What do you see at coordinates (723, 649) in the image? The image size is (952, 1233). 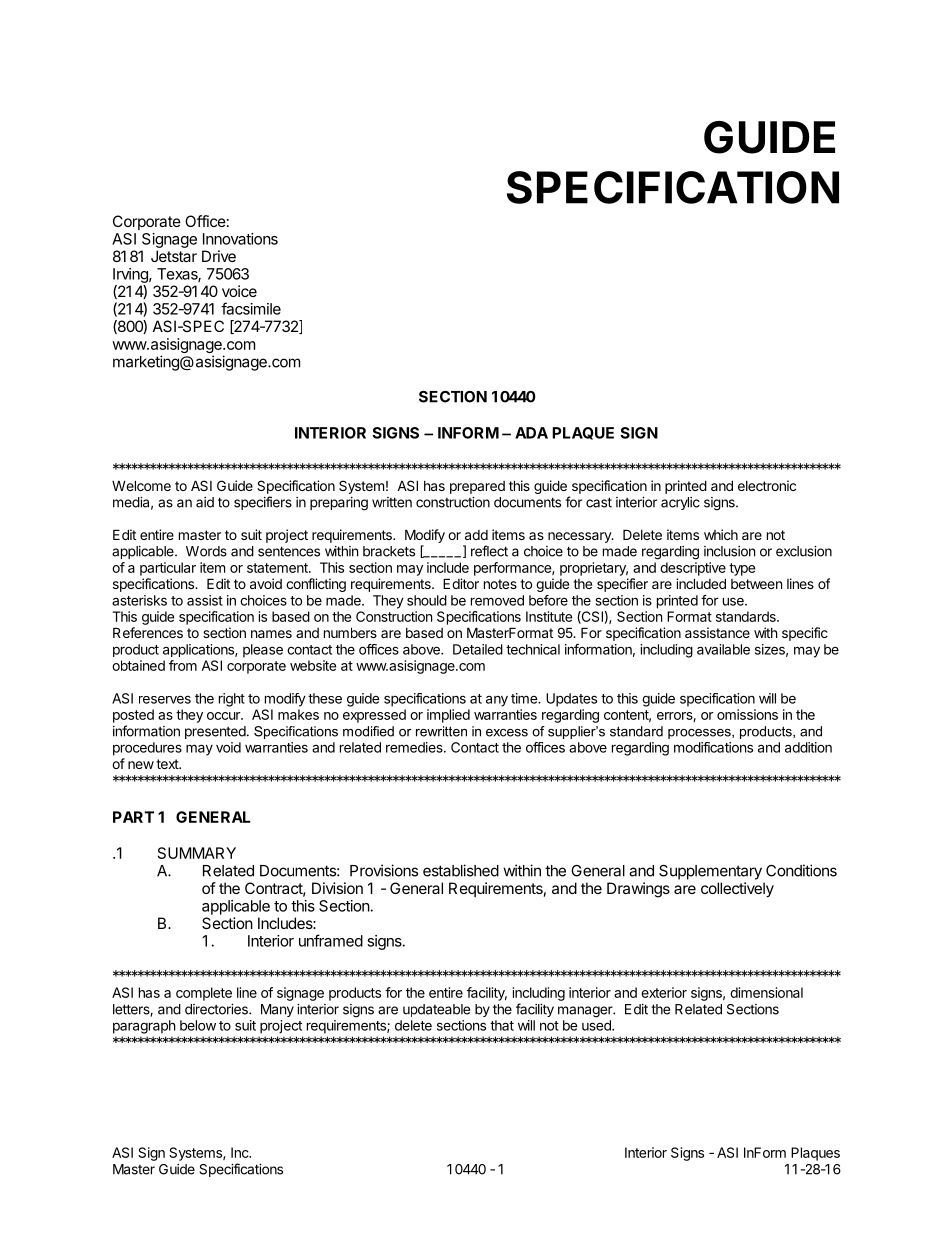 I see `available` at bounding box center [723, 649].
